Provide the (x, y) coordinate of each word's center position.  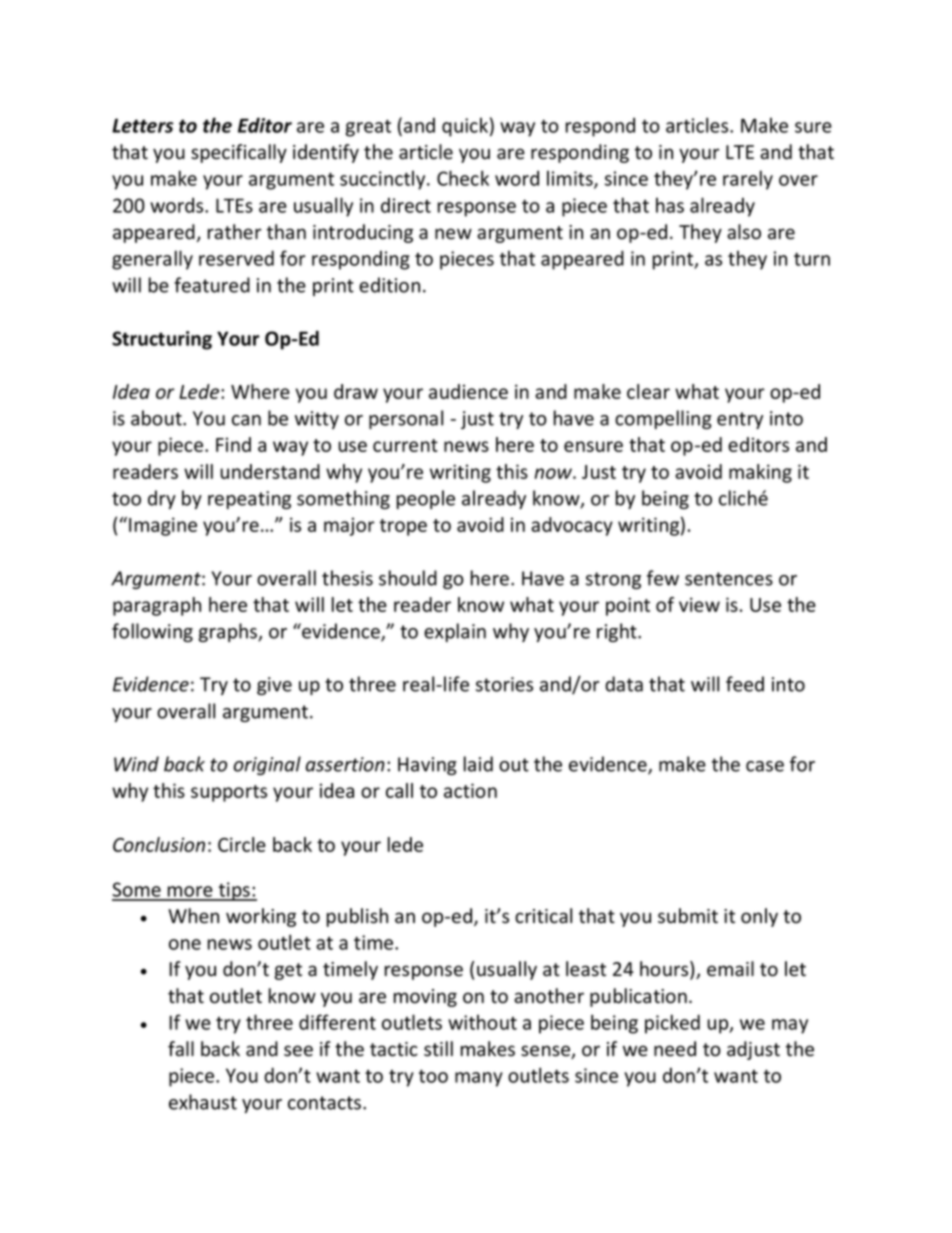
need (675, 1049)
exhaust (203, 1102)
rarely (748, 180)
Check (463, 178)
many (479, 1079)
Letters (142, 125)
